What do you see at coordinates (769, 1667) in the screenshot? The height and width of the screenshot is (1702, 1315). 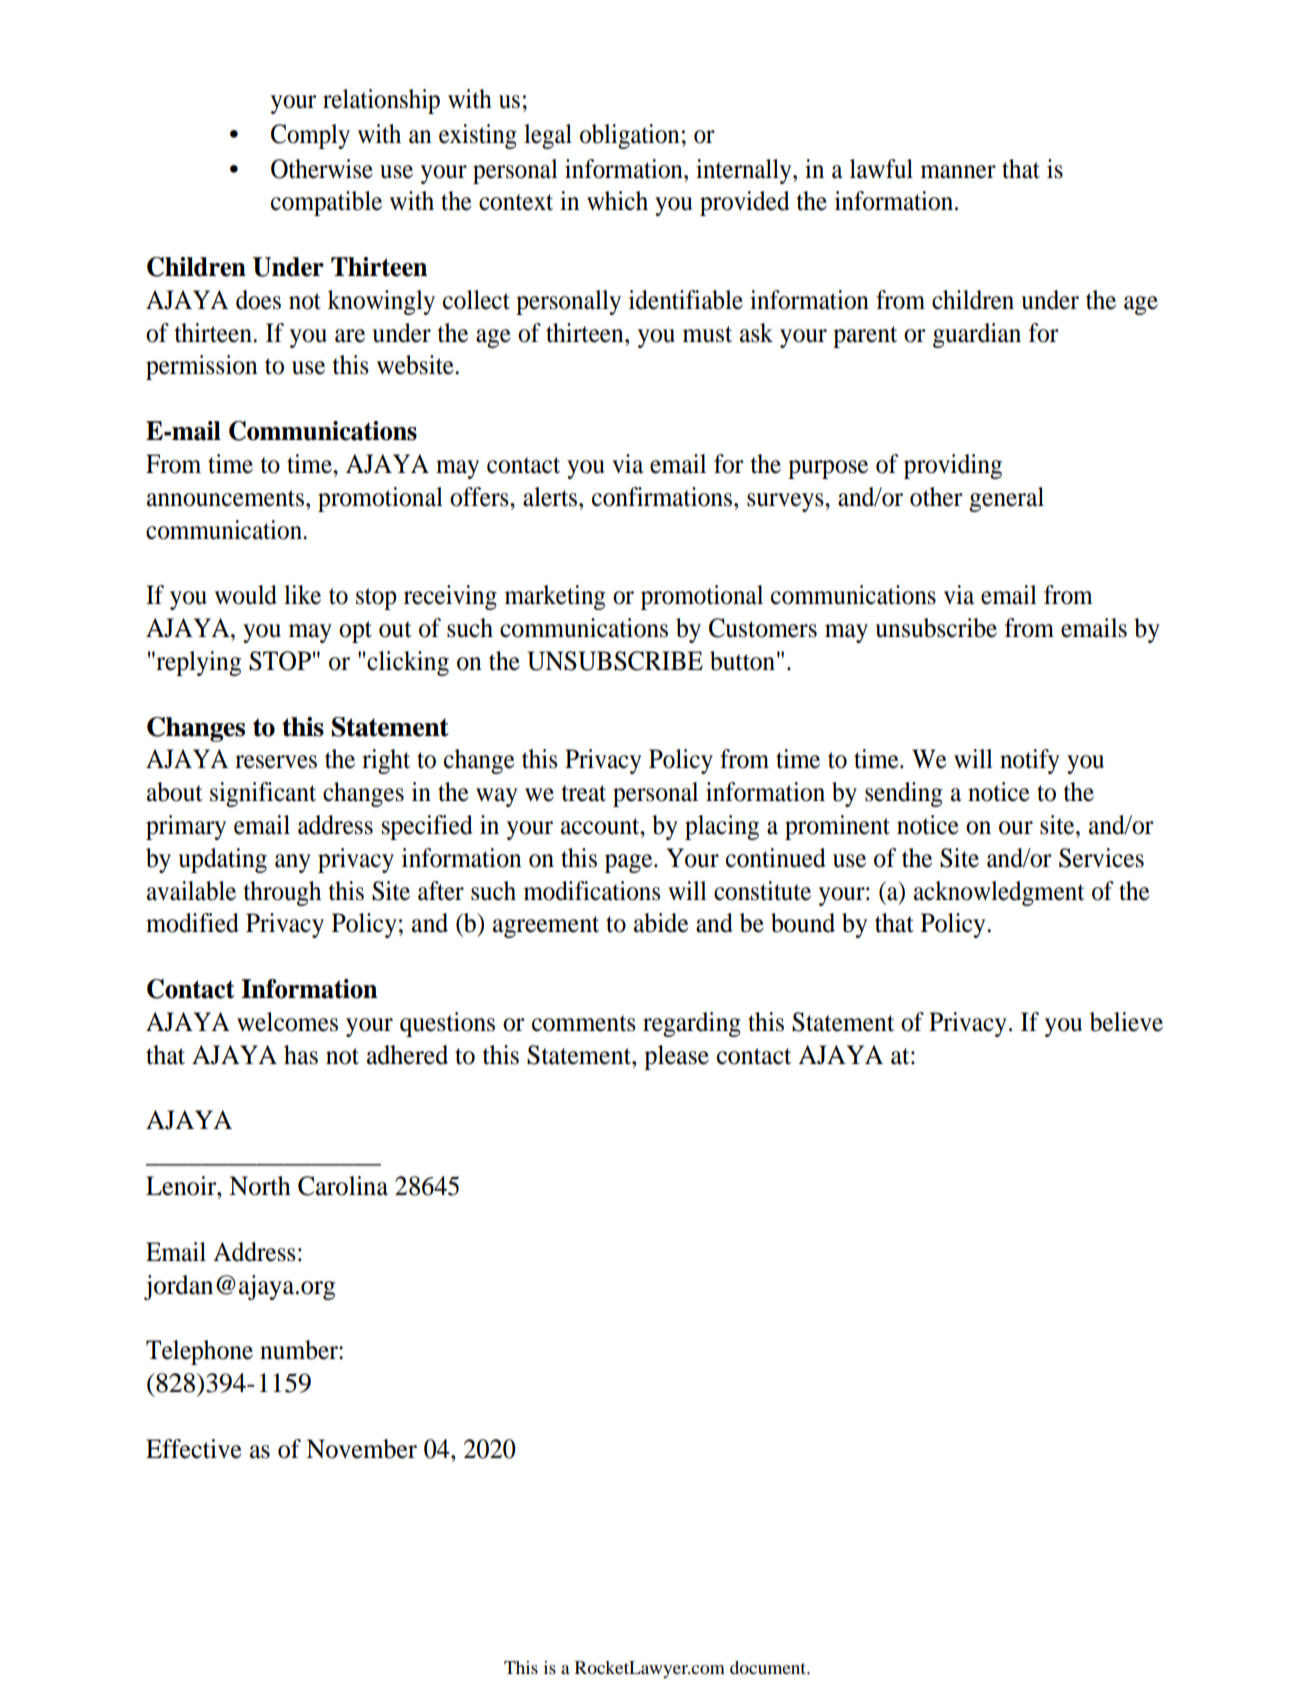 I see `document` at bounding box center [769, 1667].
